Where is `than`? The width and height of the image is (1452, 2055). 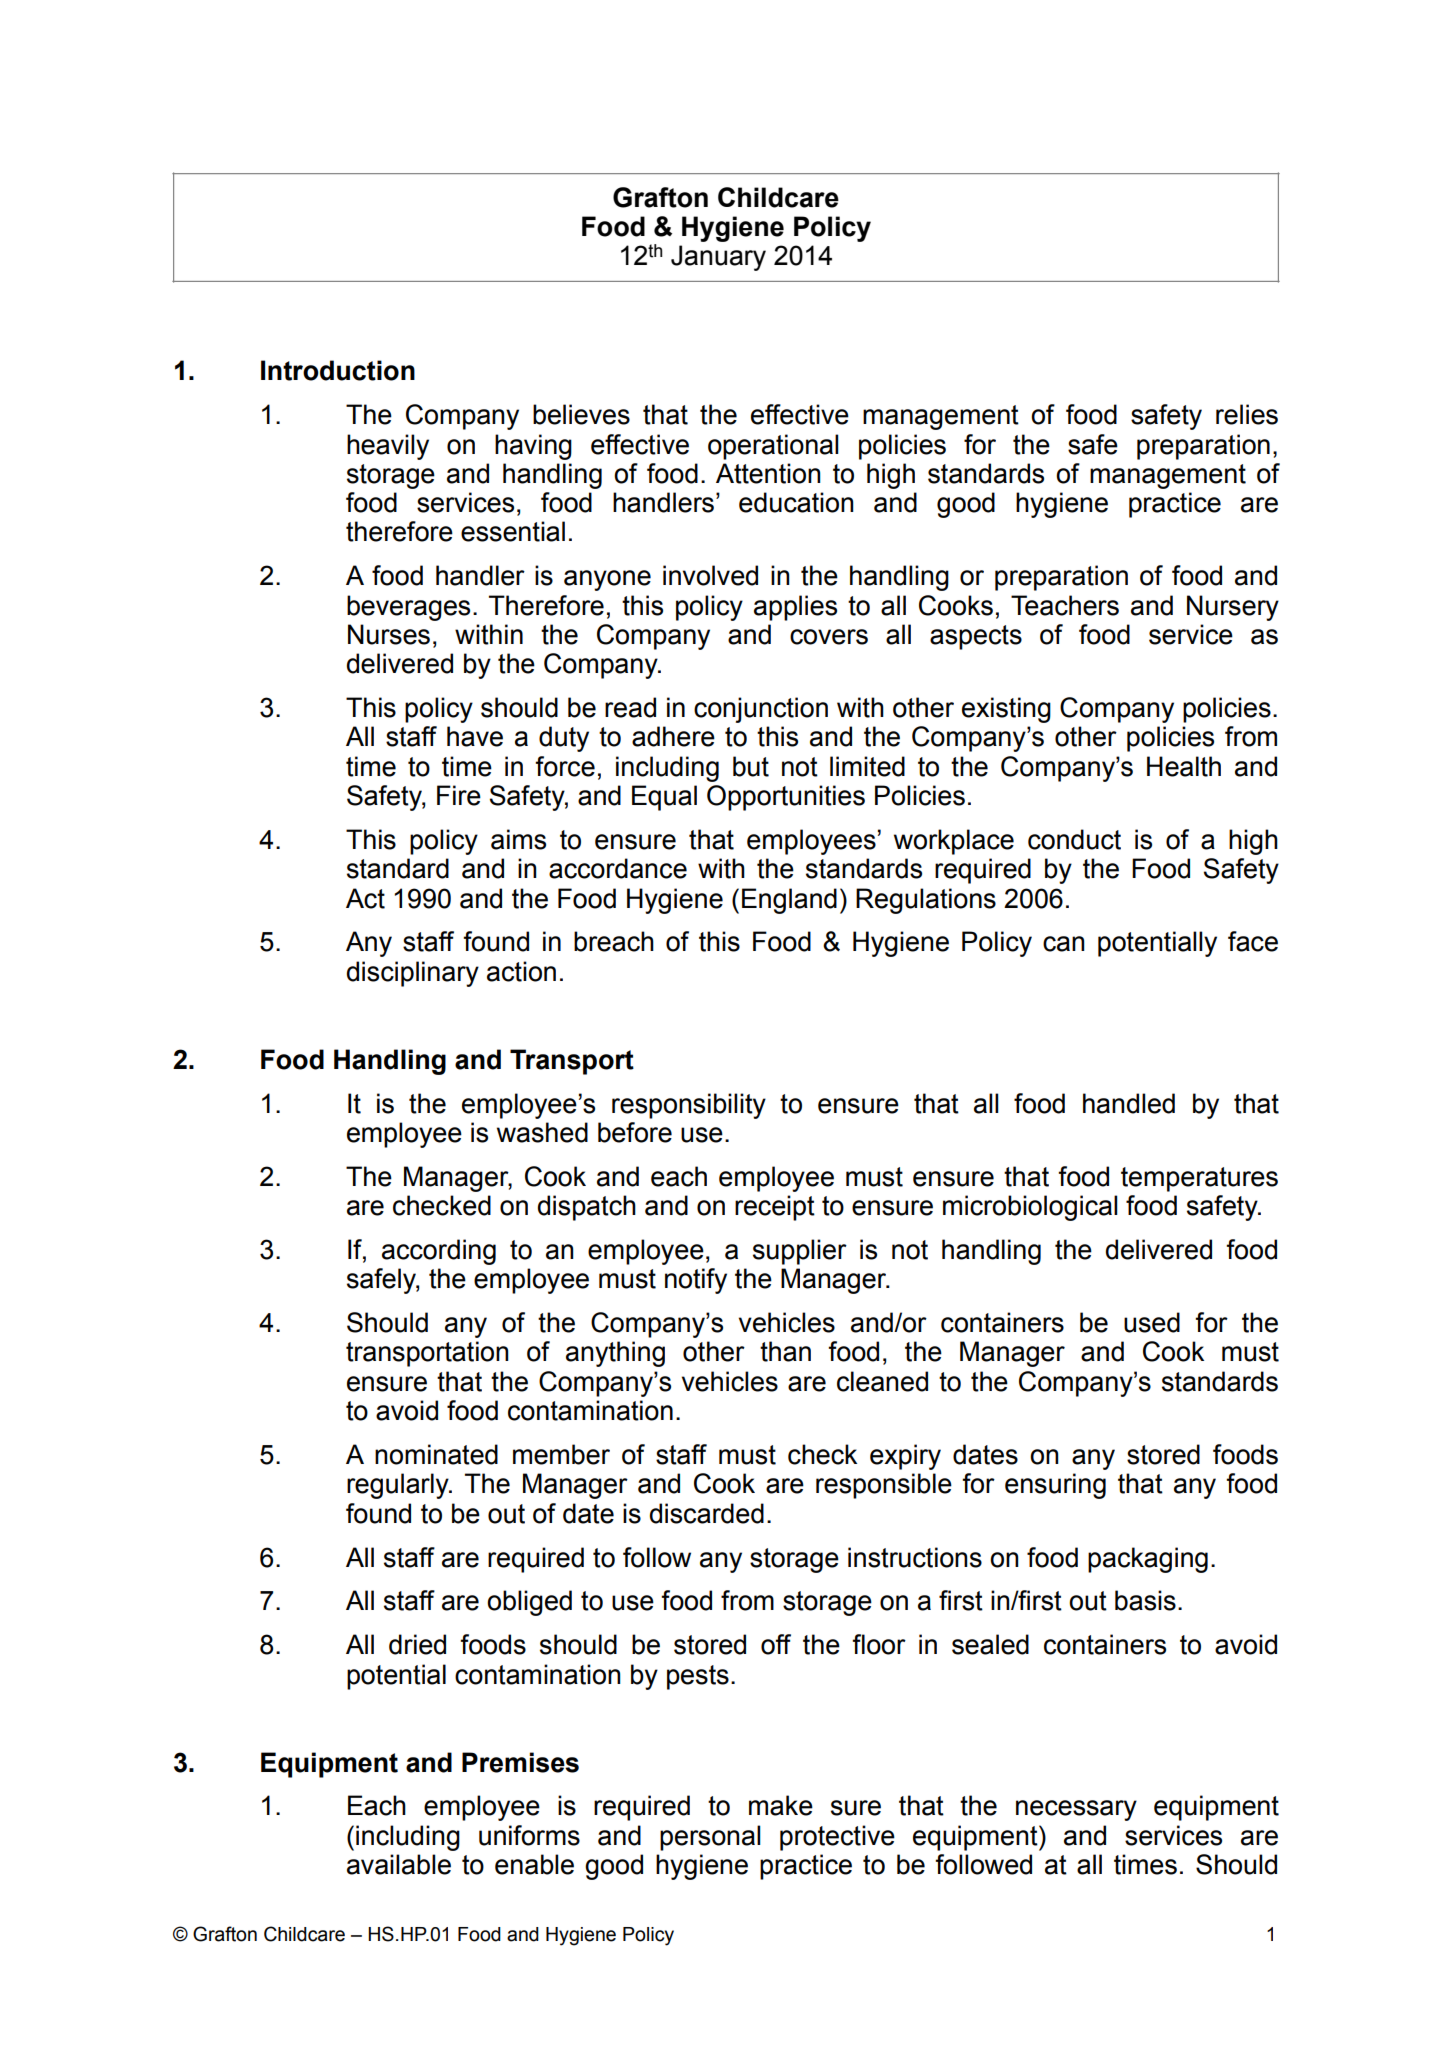 than is located at coordinates (785, 1351).
